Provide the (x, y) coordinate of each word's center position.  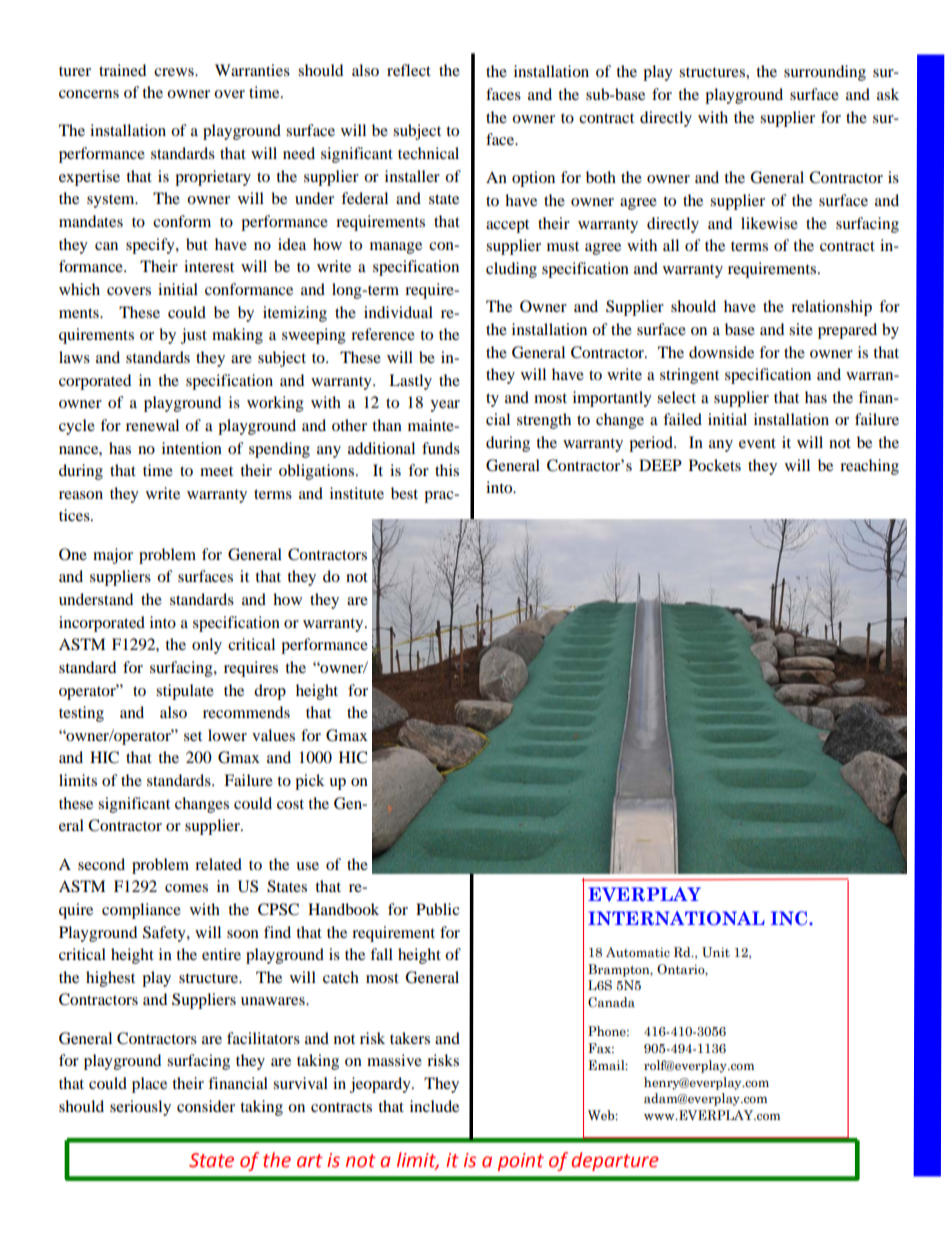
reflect (409, 70)
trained (122, 70)
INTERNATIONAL (676, 918)
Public (437, 909)
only (207, 646)
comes (186, 888)
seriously (140, 1108)
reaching (869, 467)
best (404, 493)
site (801, 329)
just (194, 336)
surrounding (825, 73)
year (445, 406)
